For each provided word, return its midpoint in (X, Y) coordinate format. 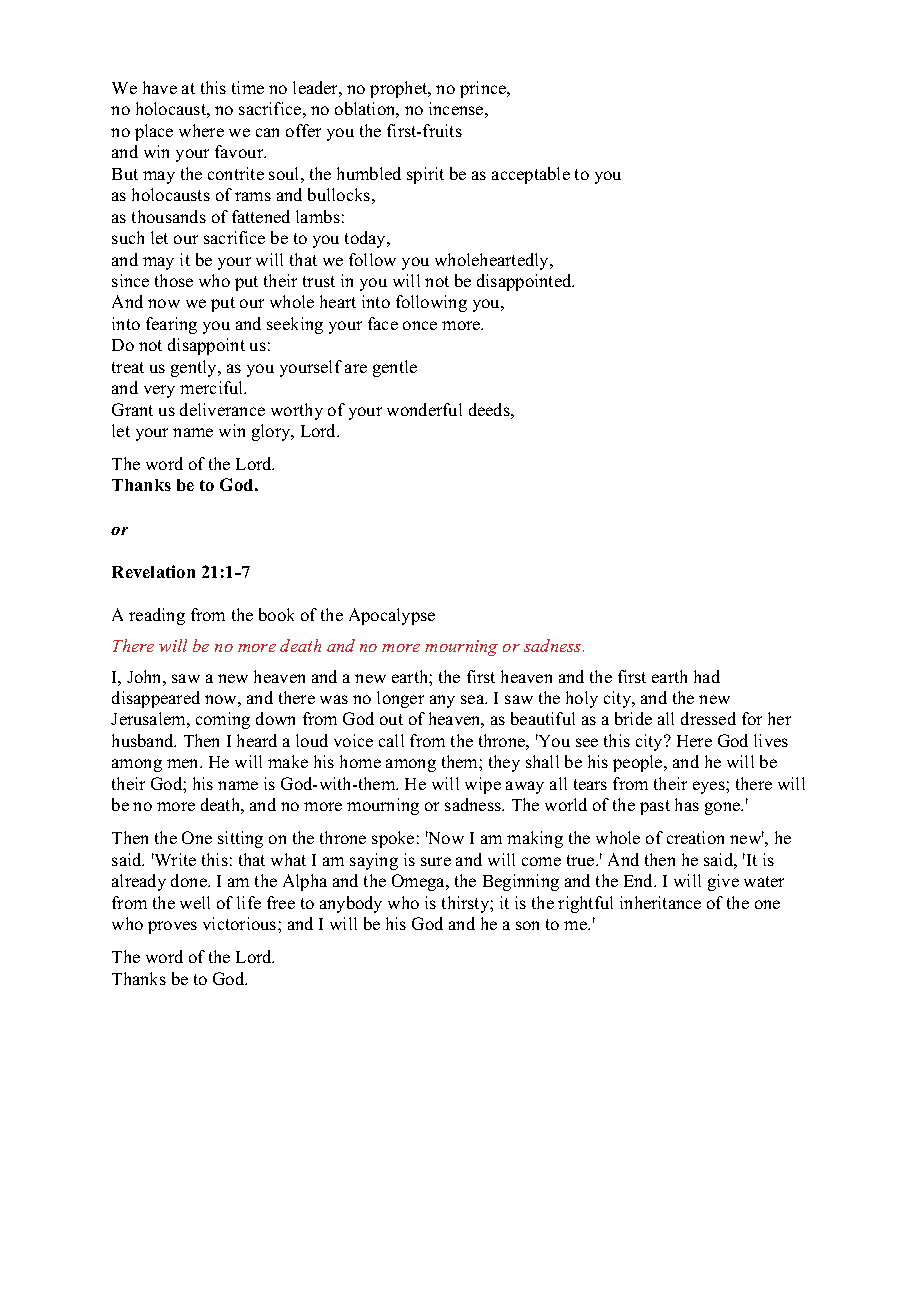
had (707, 676)
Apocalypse (392, 616)
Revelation (153, 571)
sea (474, 699)
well (195, 902)
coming (223, 720)
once (420, 325)
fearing (171, 325)
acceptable (531, 175)
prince (484, 89)
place (154, 132)
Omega (420, 882)
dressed (708, 718)
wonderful (424, 409)
